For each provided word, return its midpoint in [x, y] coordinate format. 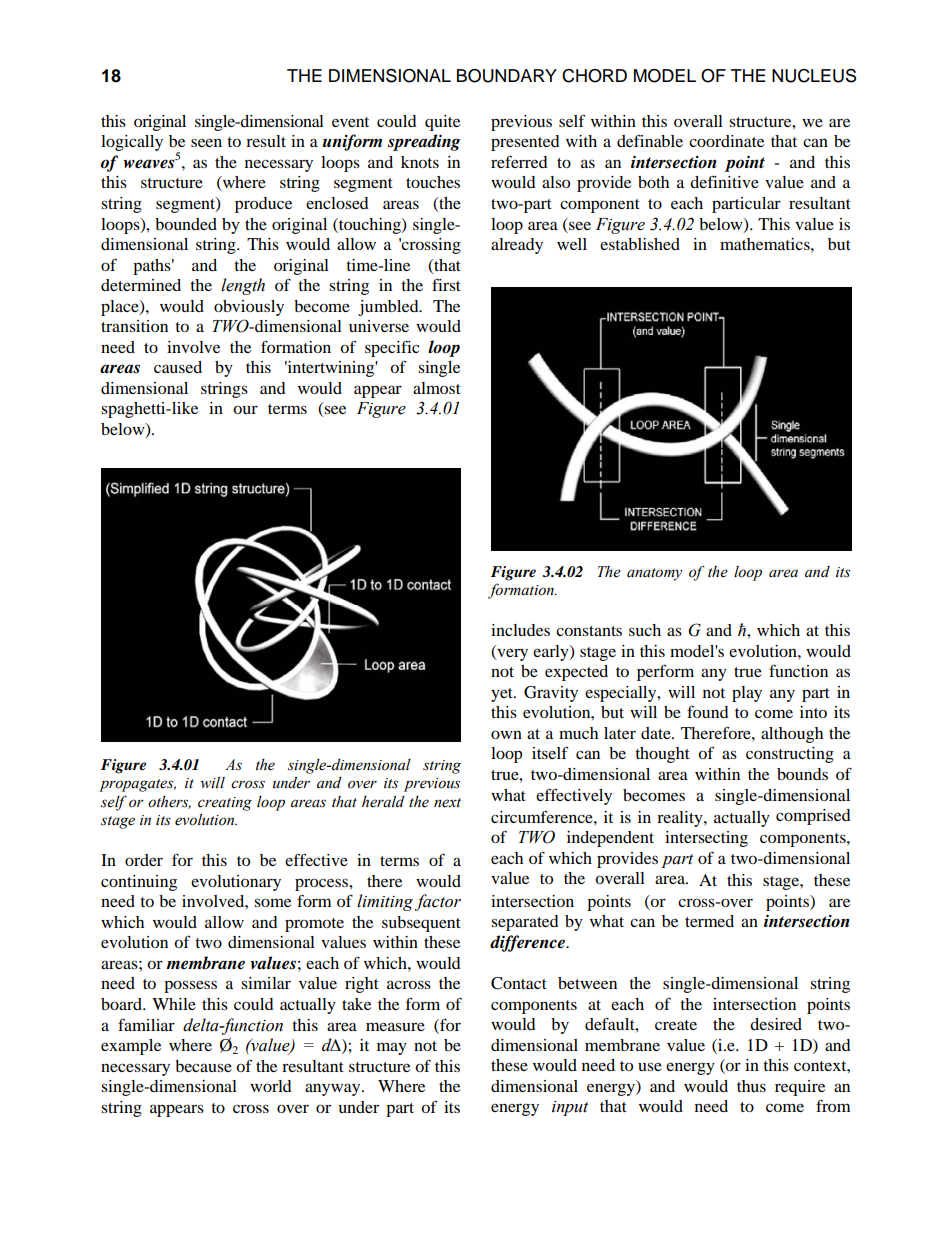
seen [206, 142]
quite [442, 123]
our [245, 409]
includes [520, 630]
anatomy [654, 574]
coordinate [726, 141]
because [203, 1066]
